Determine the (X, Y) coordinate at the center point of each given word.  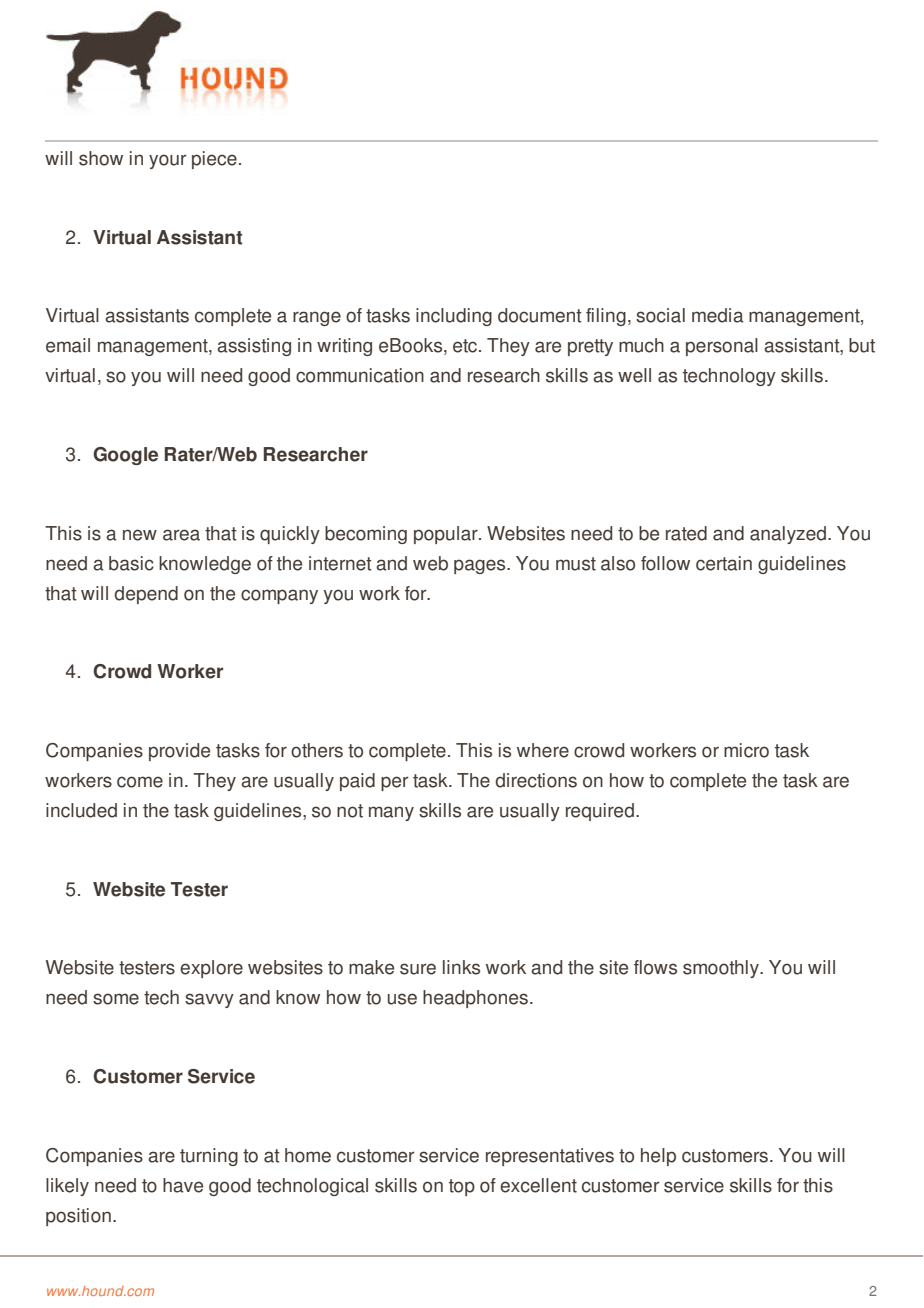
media (718, 315)
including (454, 317)
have (183, 1185)
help (658, 1157)
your (168, 161)
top (462, 1187)
